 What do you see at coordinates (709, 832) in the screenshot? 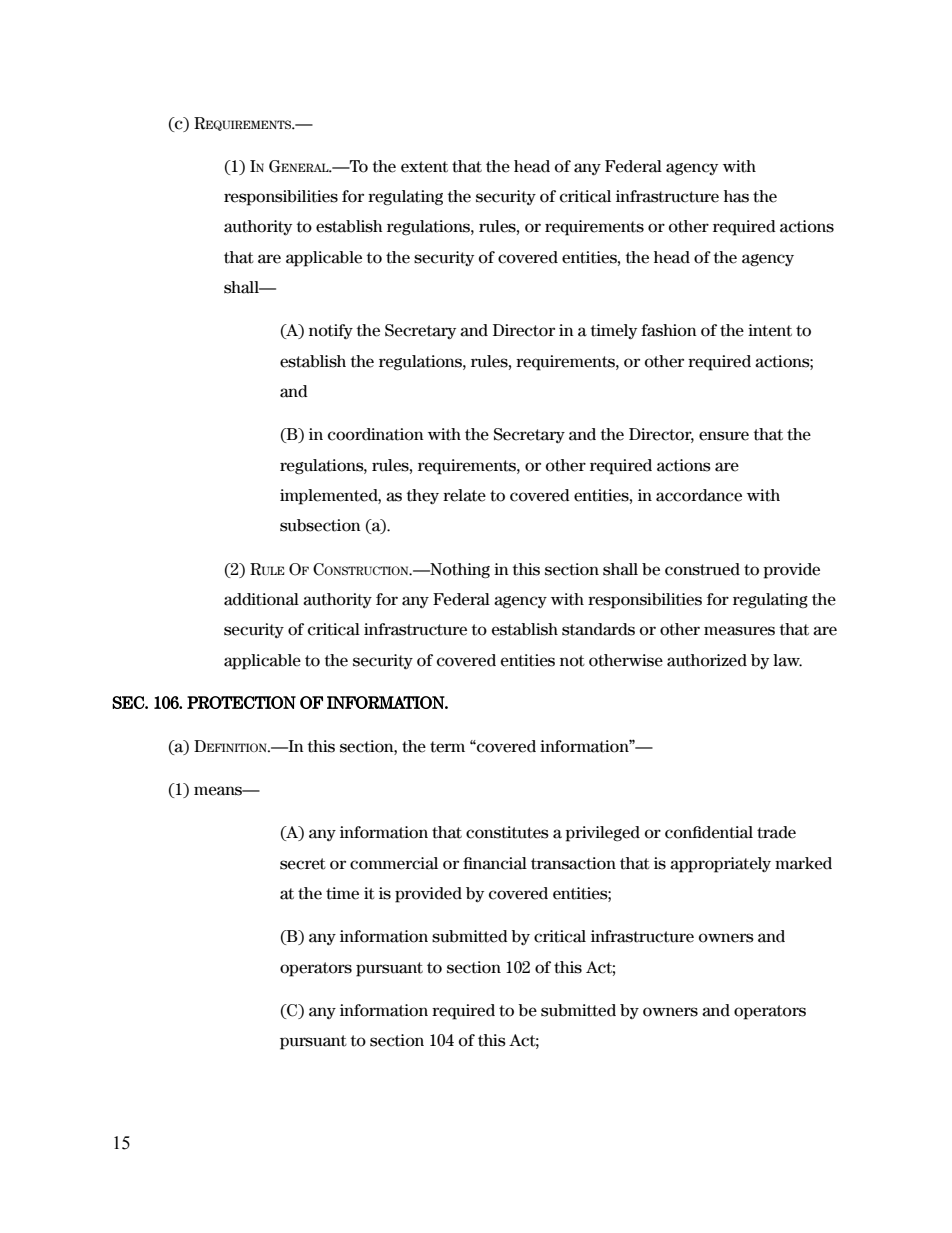
I see `confidential` at bounding box center [709, 832].
